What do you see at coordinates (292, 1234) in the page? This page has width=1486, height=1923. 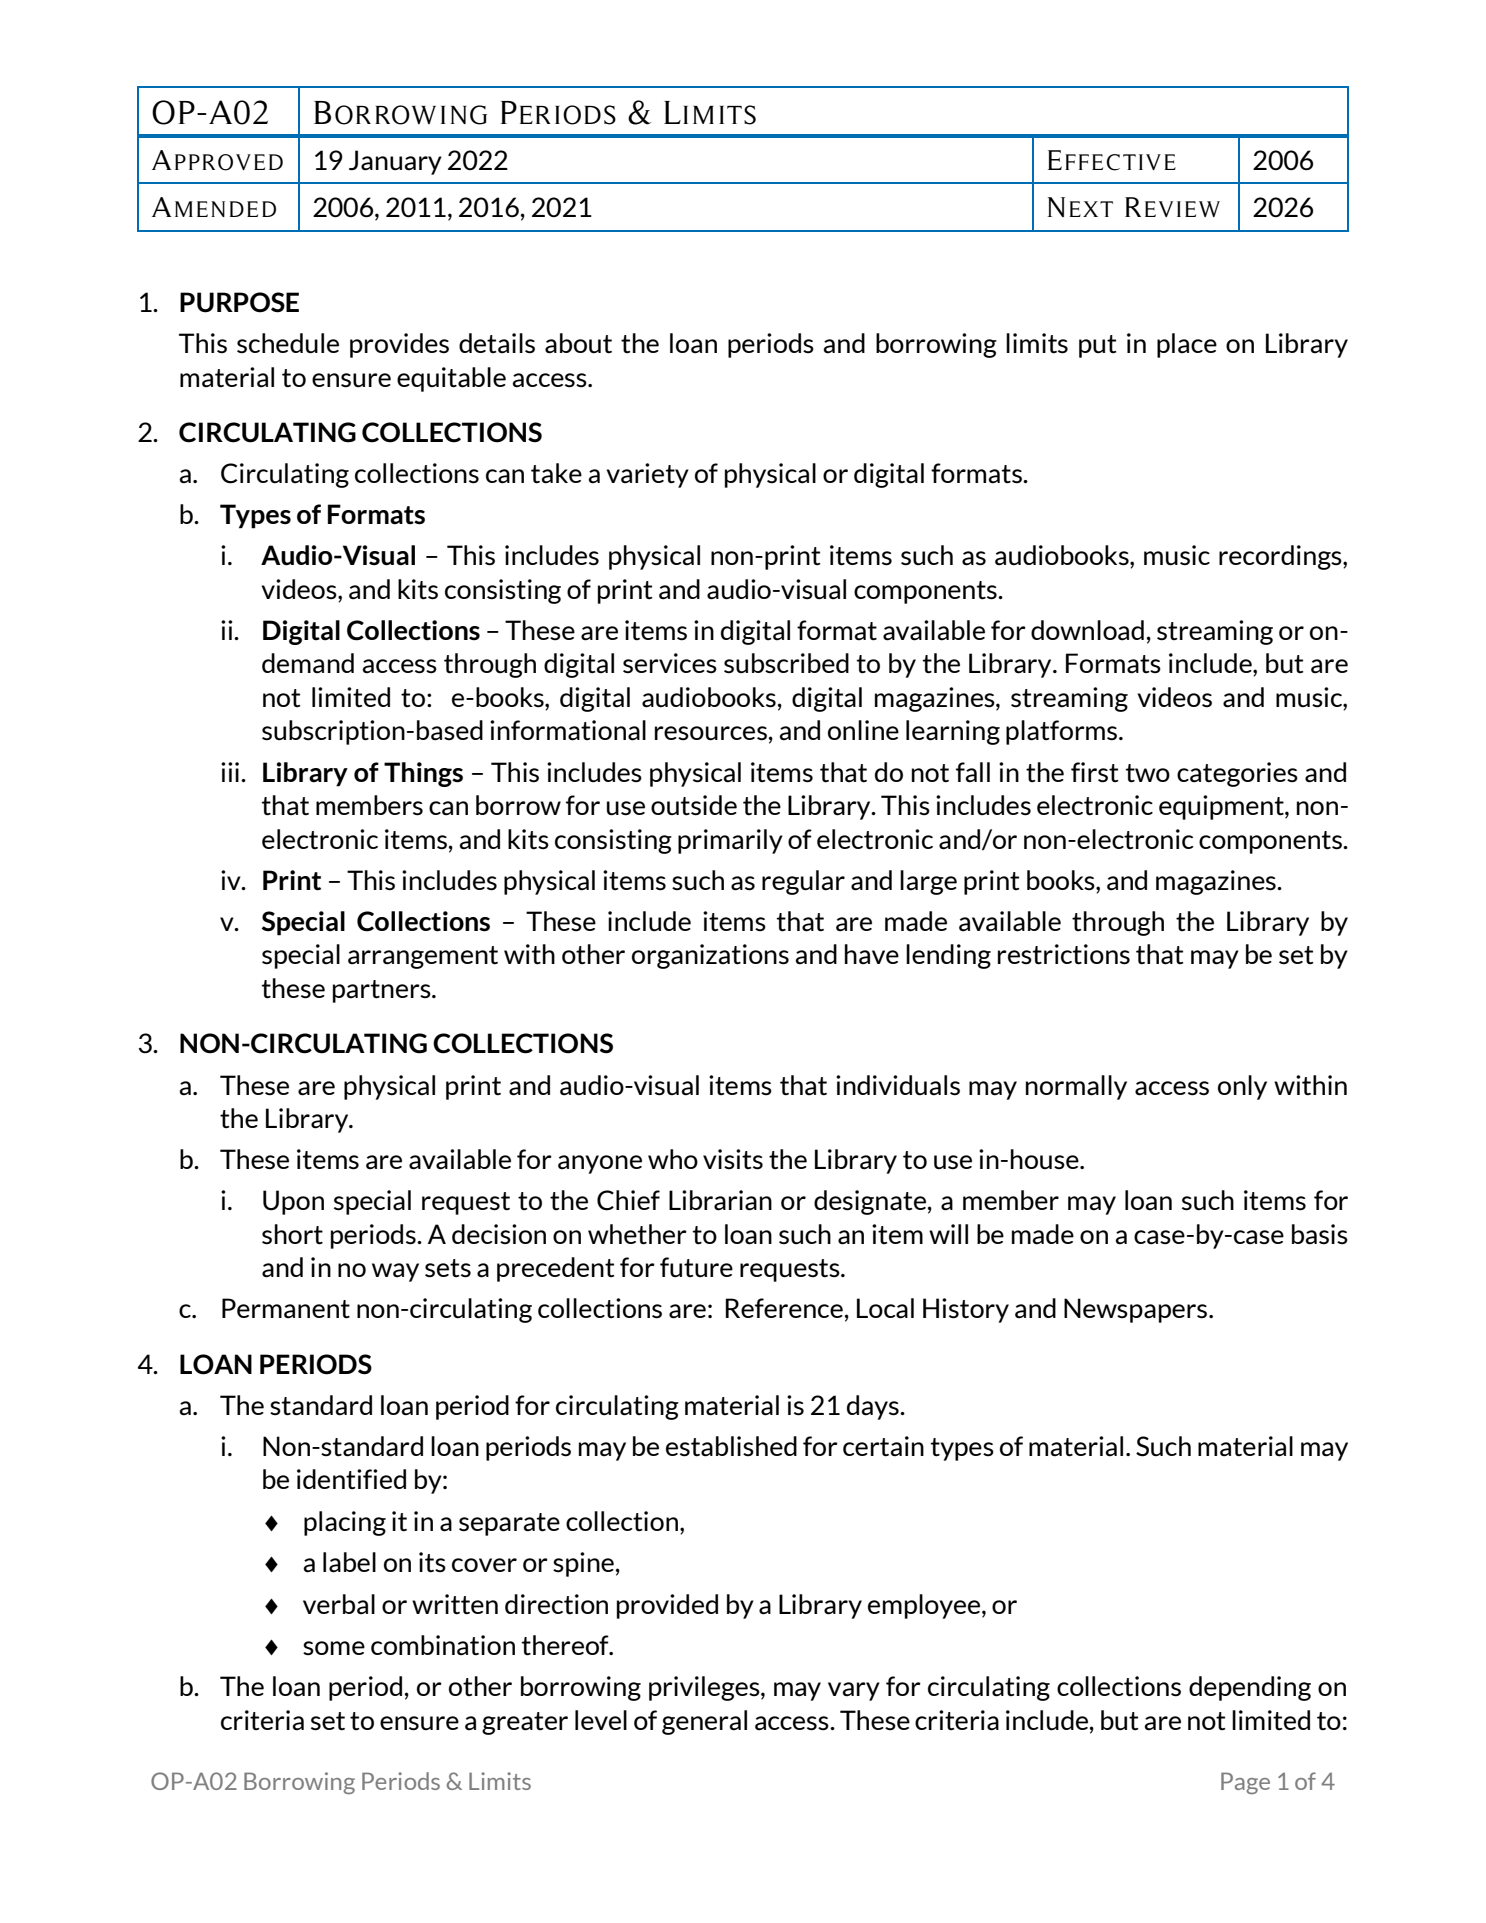 I see `short` at bounding box center [292, 1234].
